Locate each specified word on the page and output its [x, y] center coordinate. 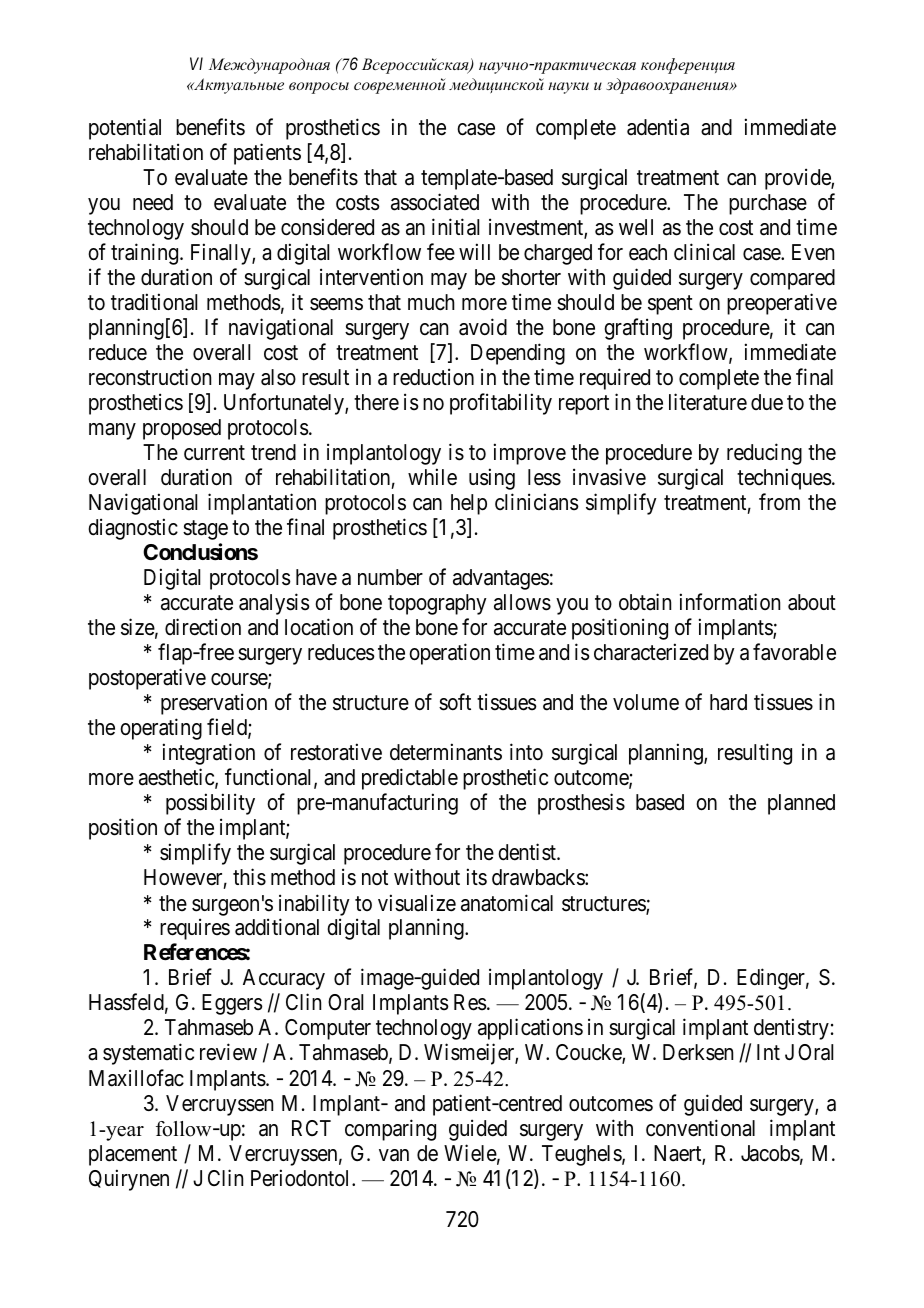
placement [133, 1155]
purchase [768, 204]
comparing [390, 1130]
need [153, 202]
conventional [700, 1128]
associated [435, 202]
